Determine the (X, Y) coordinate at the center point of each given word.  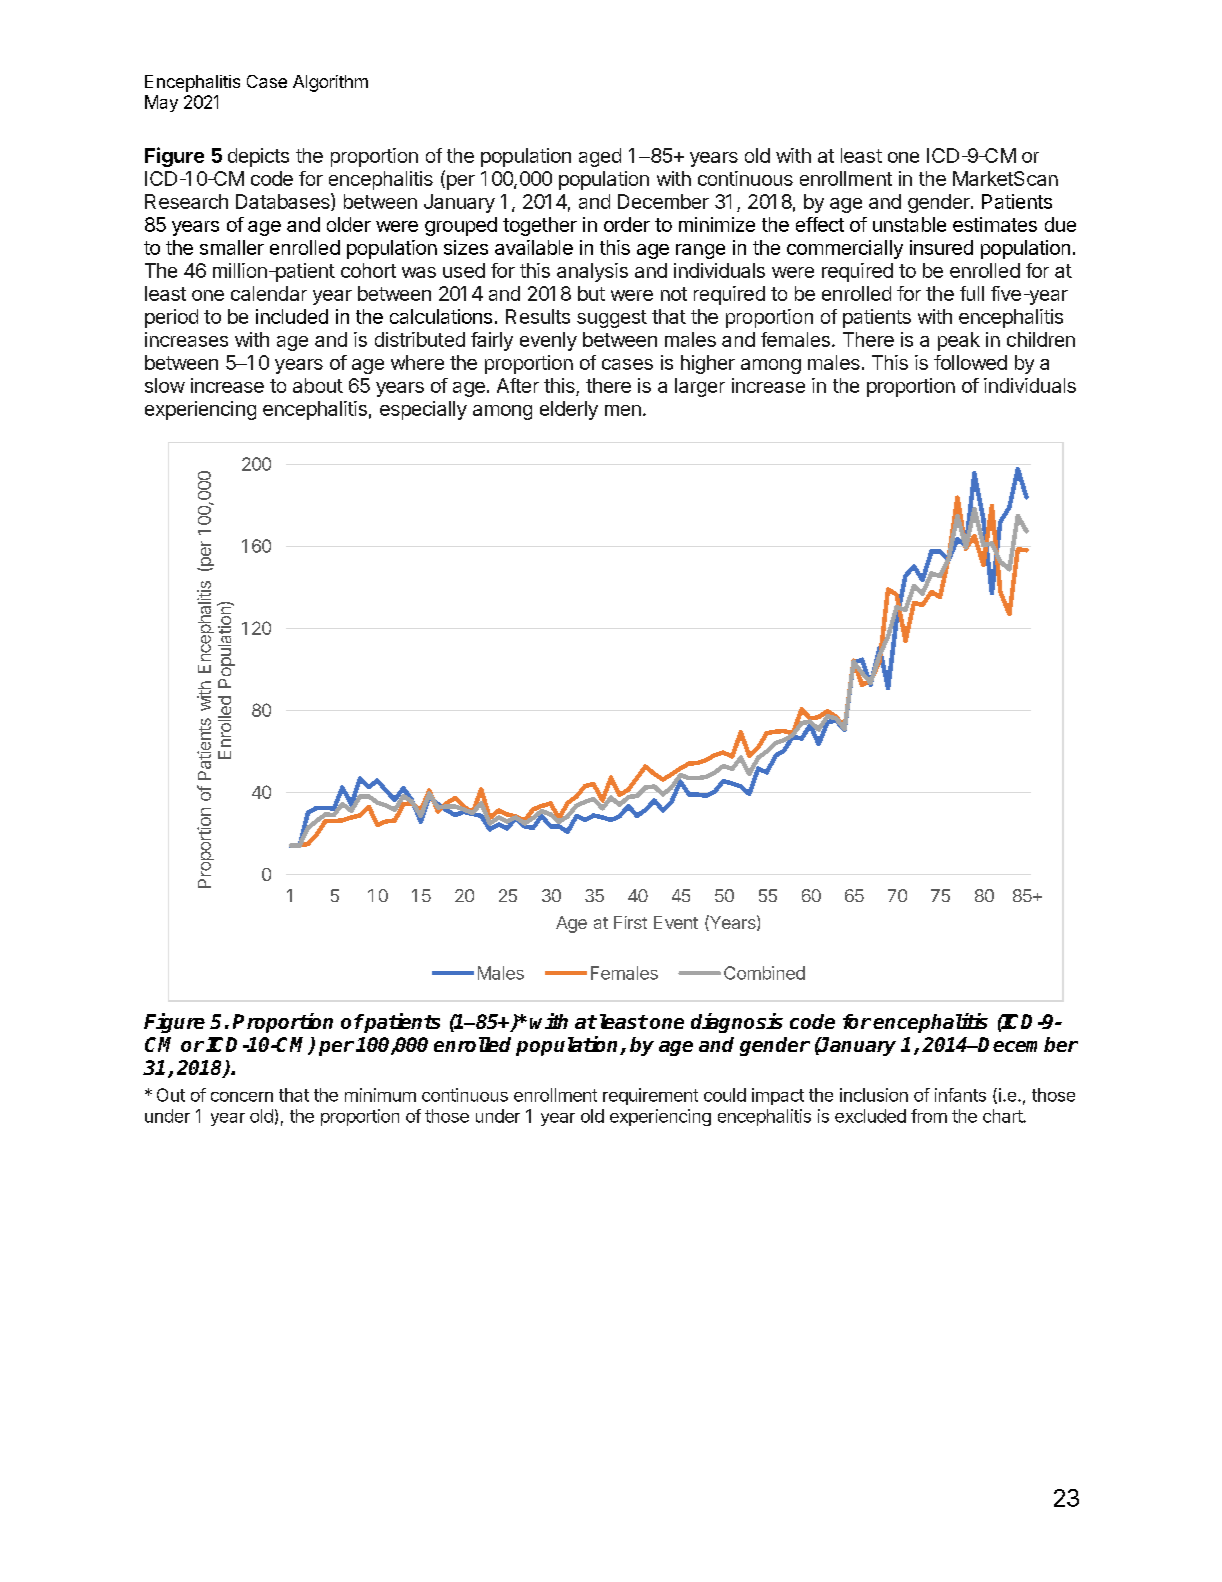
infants (960, 1095)
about (318, 385)
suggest (612, 319)
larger (700, 387)
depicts (258, 157)
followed (970, 362)
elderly (569, 410)
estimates (995, 224)
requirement (650, 1096)
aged (600, 157)
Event (676, 922)
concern (242, 1097)
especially (423, 410)
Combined (764, 973)
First (630, 922)
